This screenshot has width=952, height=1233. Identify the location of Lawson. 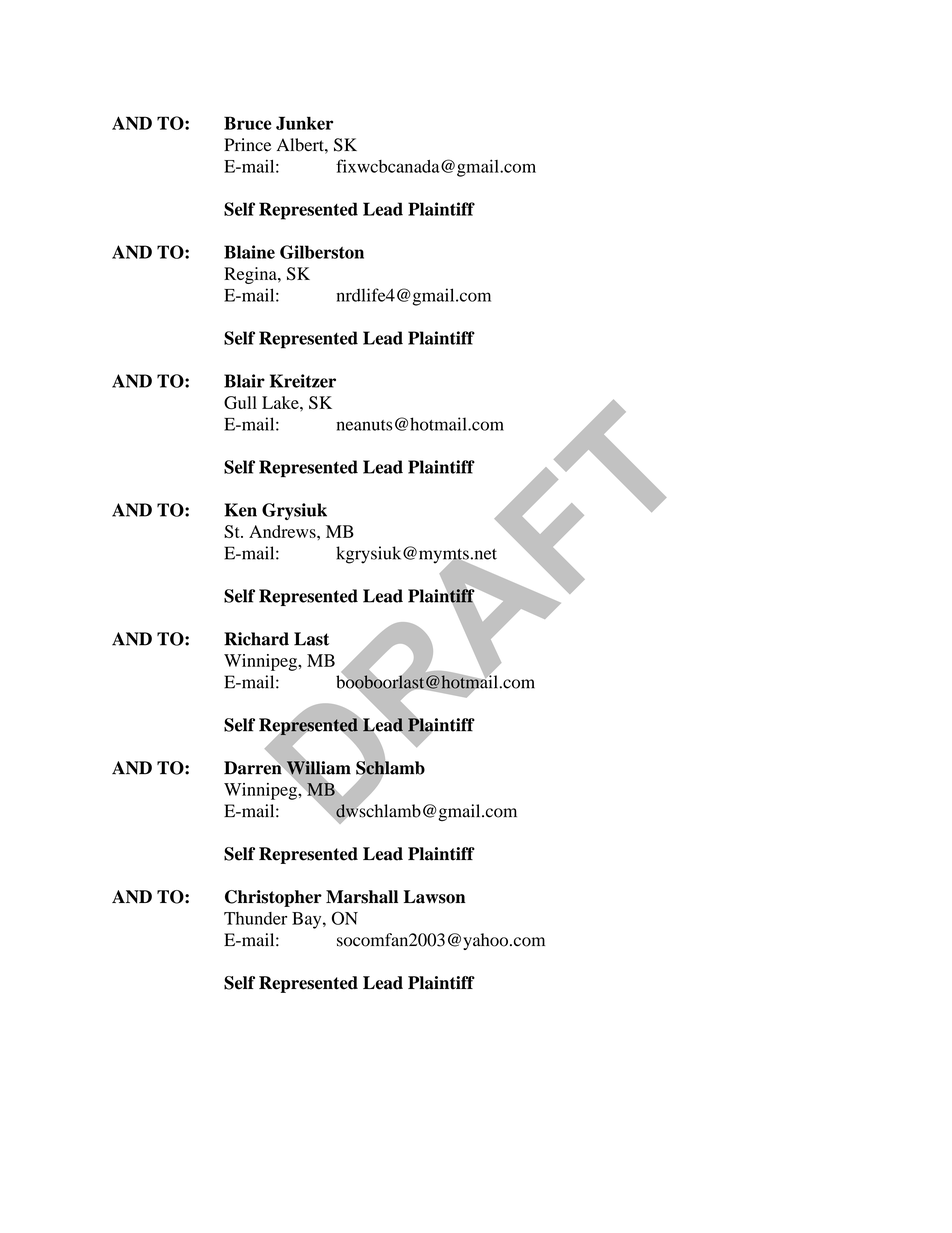
(434, 897).
